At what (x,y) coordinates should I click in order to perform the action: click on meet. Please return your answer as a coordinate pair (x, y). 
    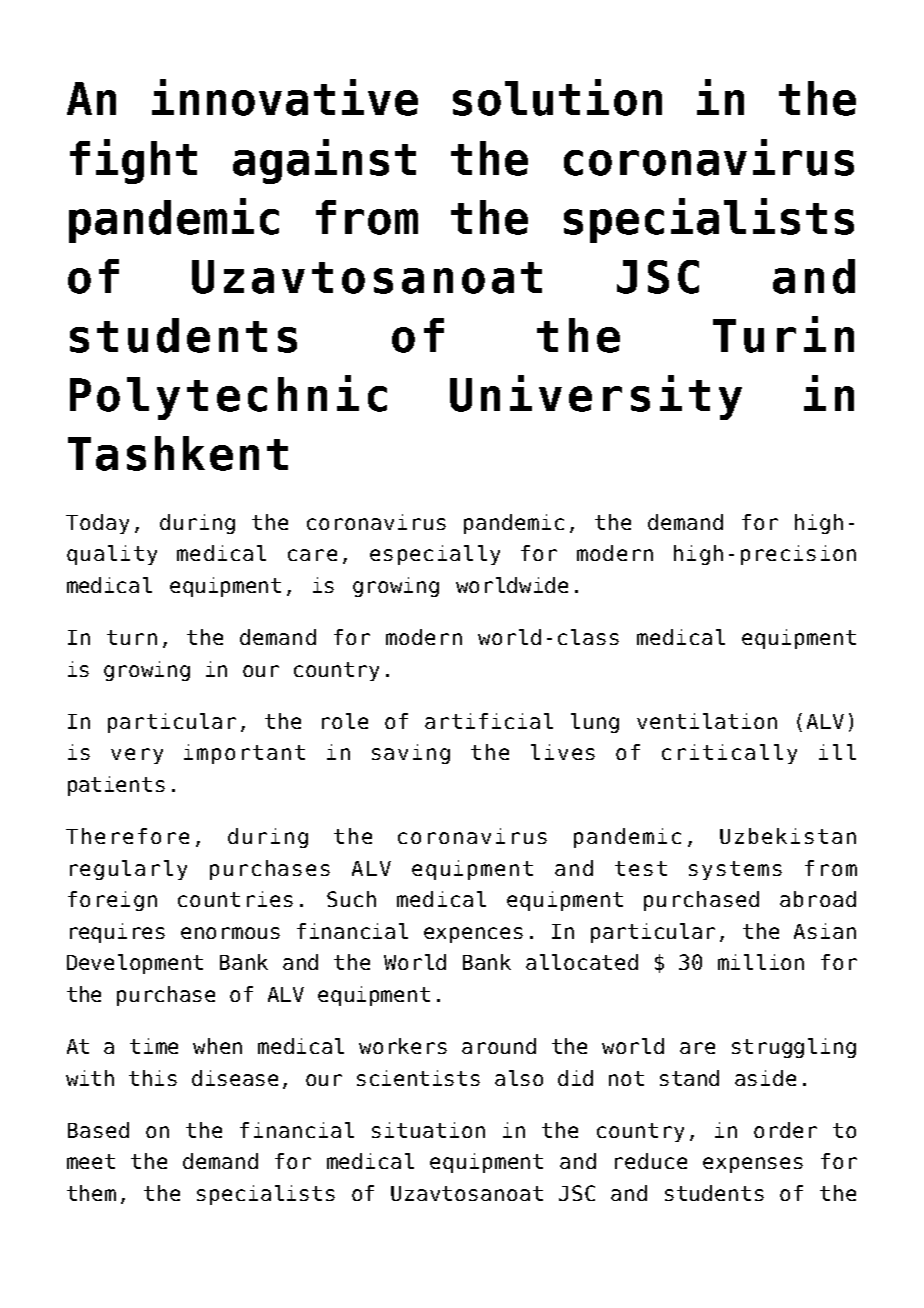
    Looking at the image, I should click on (91, 1161).
